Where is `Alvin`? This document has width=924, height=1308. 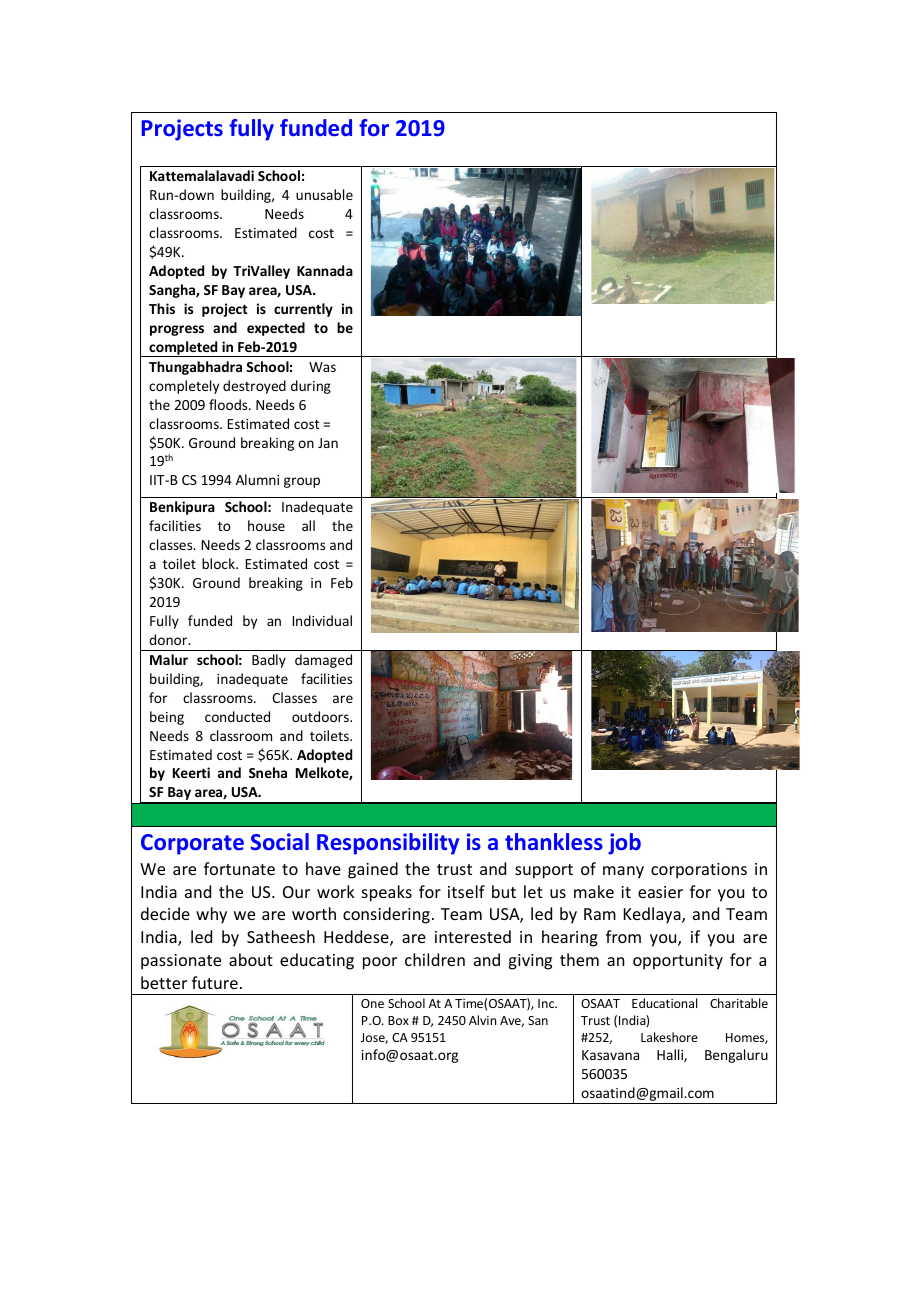 Alvin is located at coordinates (482, 1020).
